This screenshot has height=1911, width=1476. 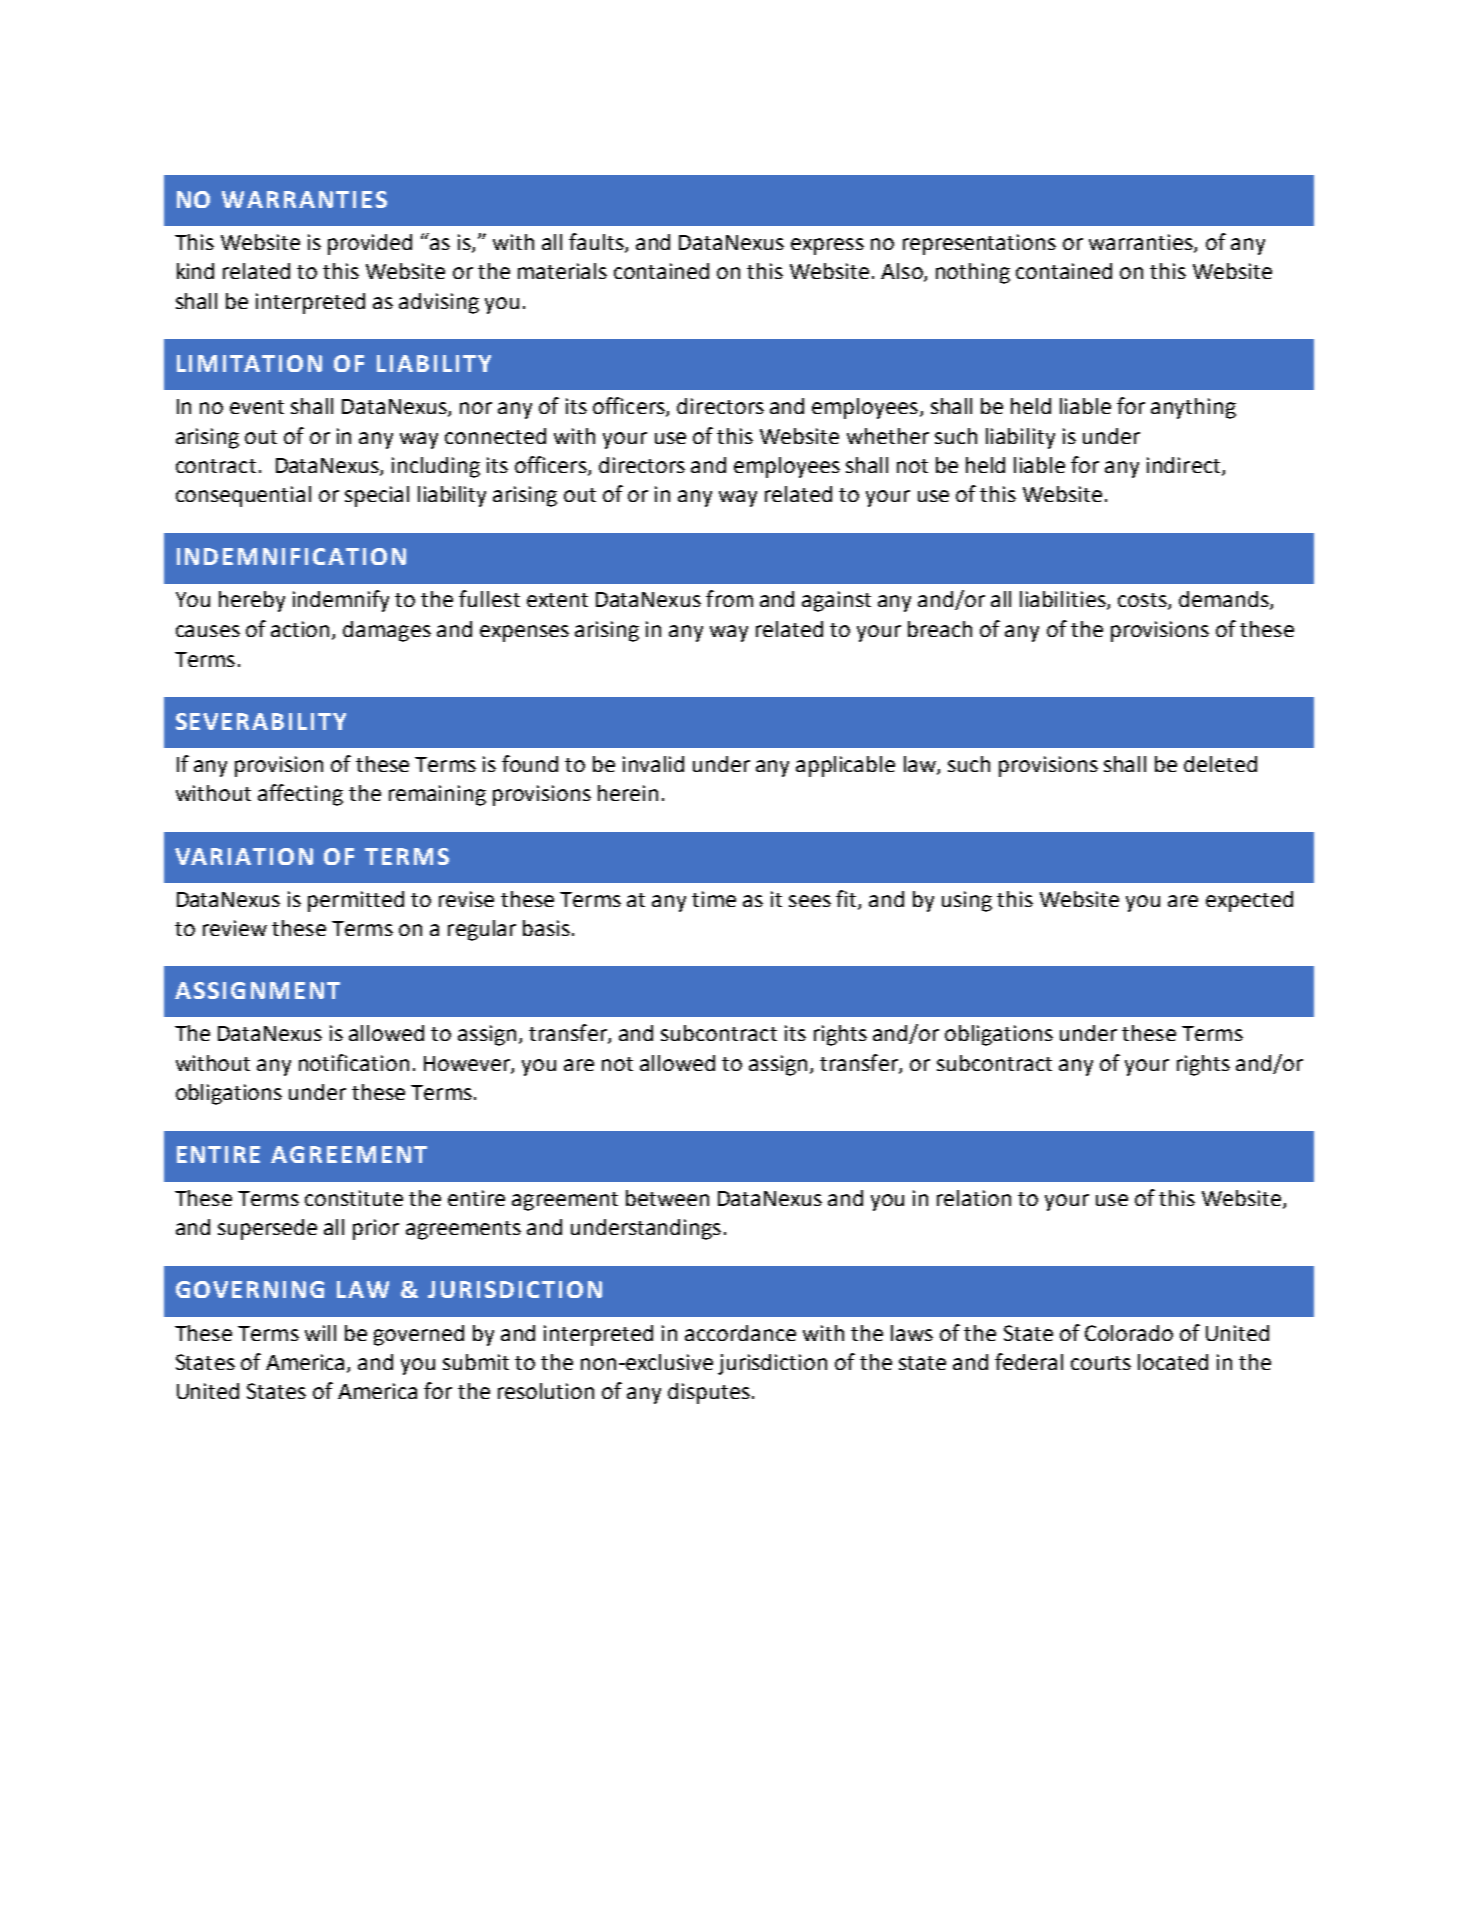 What do you see at coordinates (973, 273) in the screenshot?
I see `nothing` at bounding box center [973, 273].
